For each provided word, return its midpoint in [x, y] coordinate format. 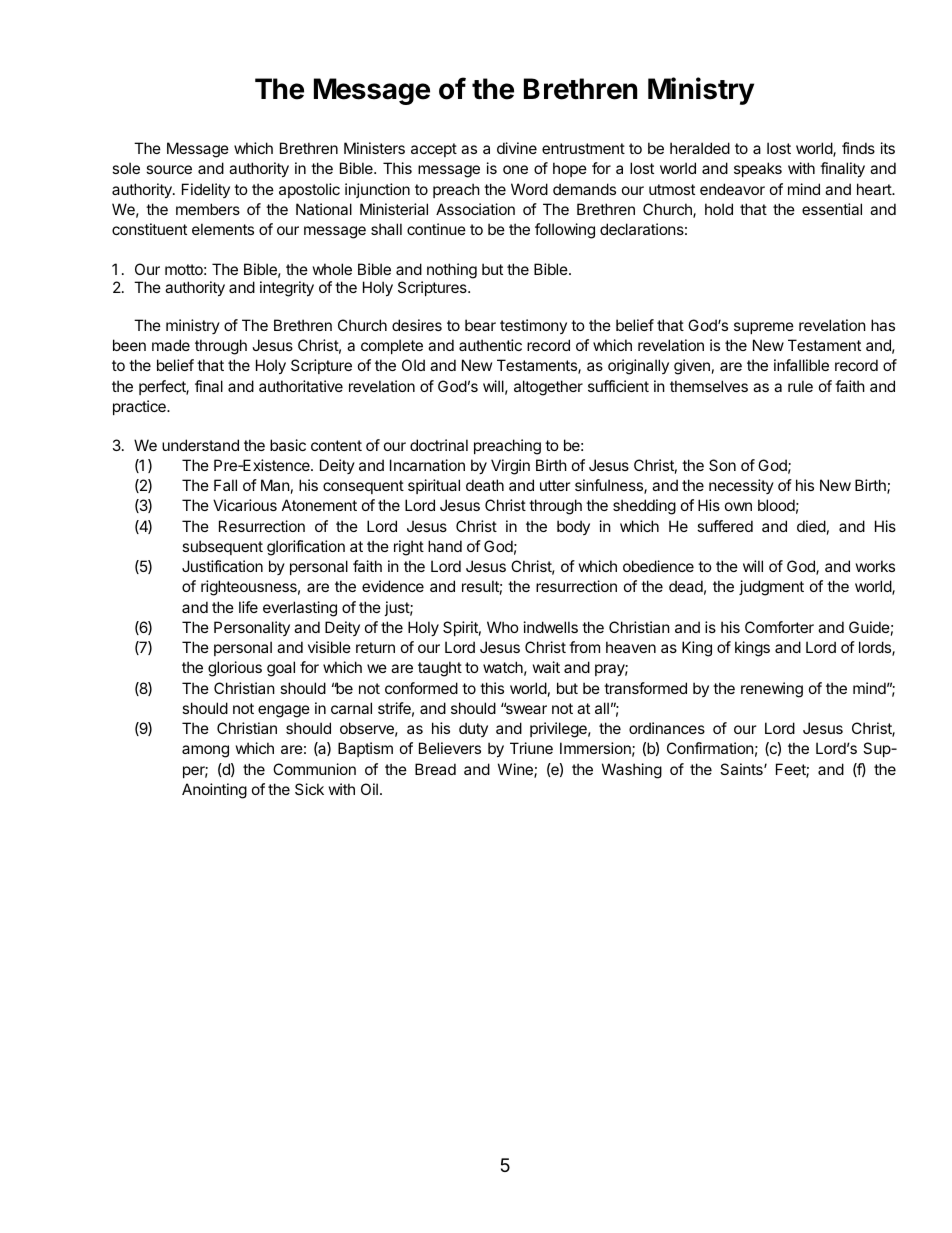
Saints [742, 769]
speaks [758, 169]
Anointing [214, 791]
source [169, 169]
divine [517, 148]
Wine [516, 770]
